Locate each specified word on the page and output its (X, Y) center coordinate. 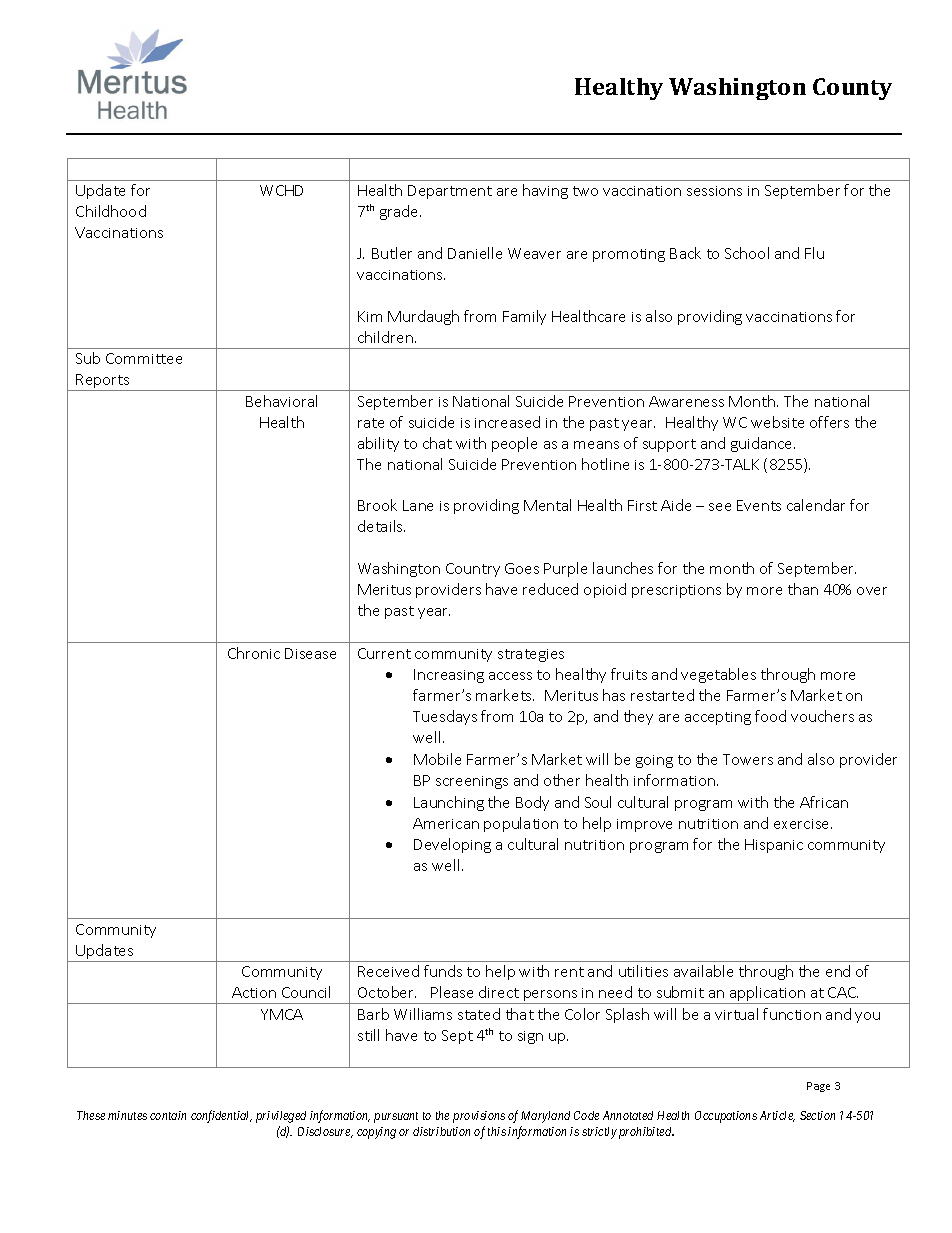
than (803, 589)
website (777, 422)
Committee (144, 358)
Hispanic (774, 846)
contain (168, 1115)
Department (450, 192)
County (852, 89)
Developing (452, 845)
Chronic (254, 653)
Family (524, 317)
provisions (479, 1117)
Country (473, 570)
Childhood (111, 211)
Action (254, 992)
